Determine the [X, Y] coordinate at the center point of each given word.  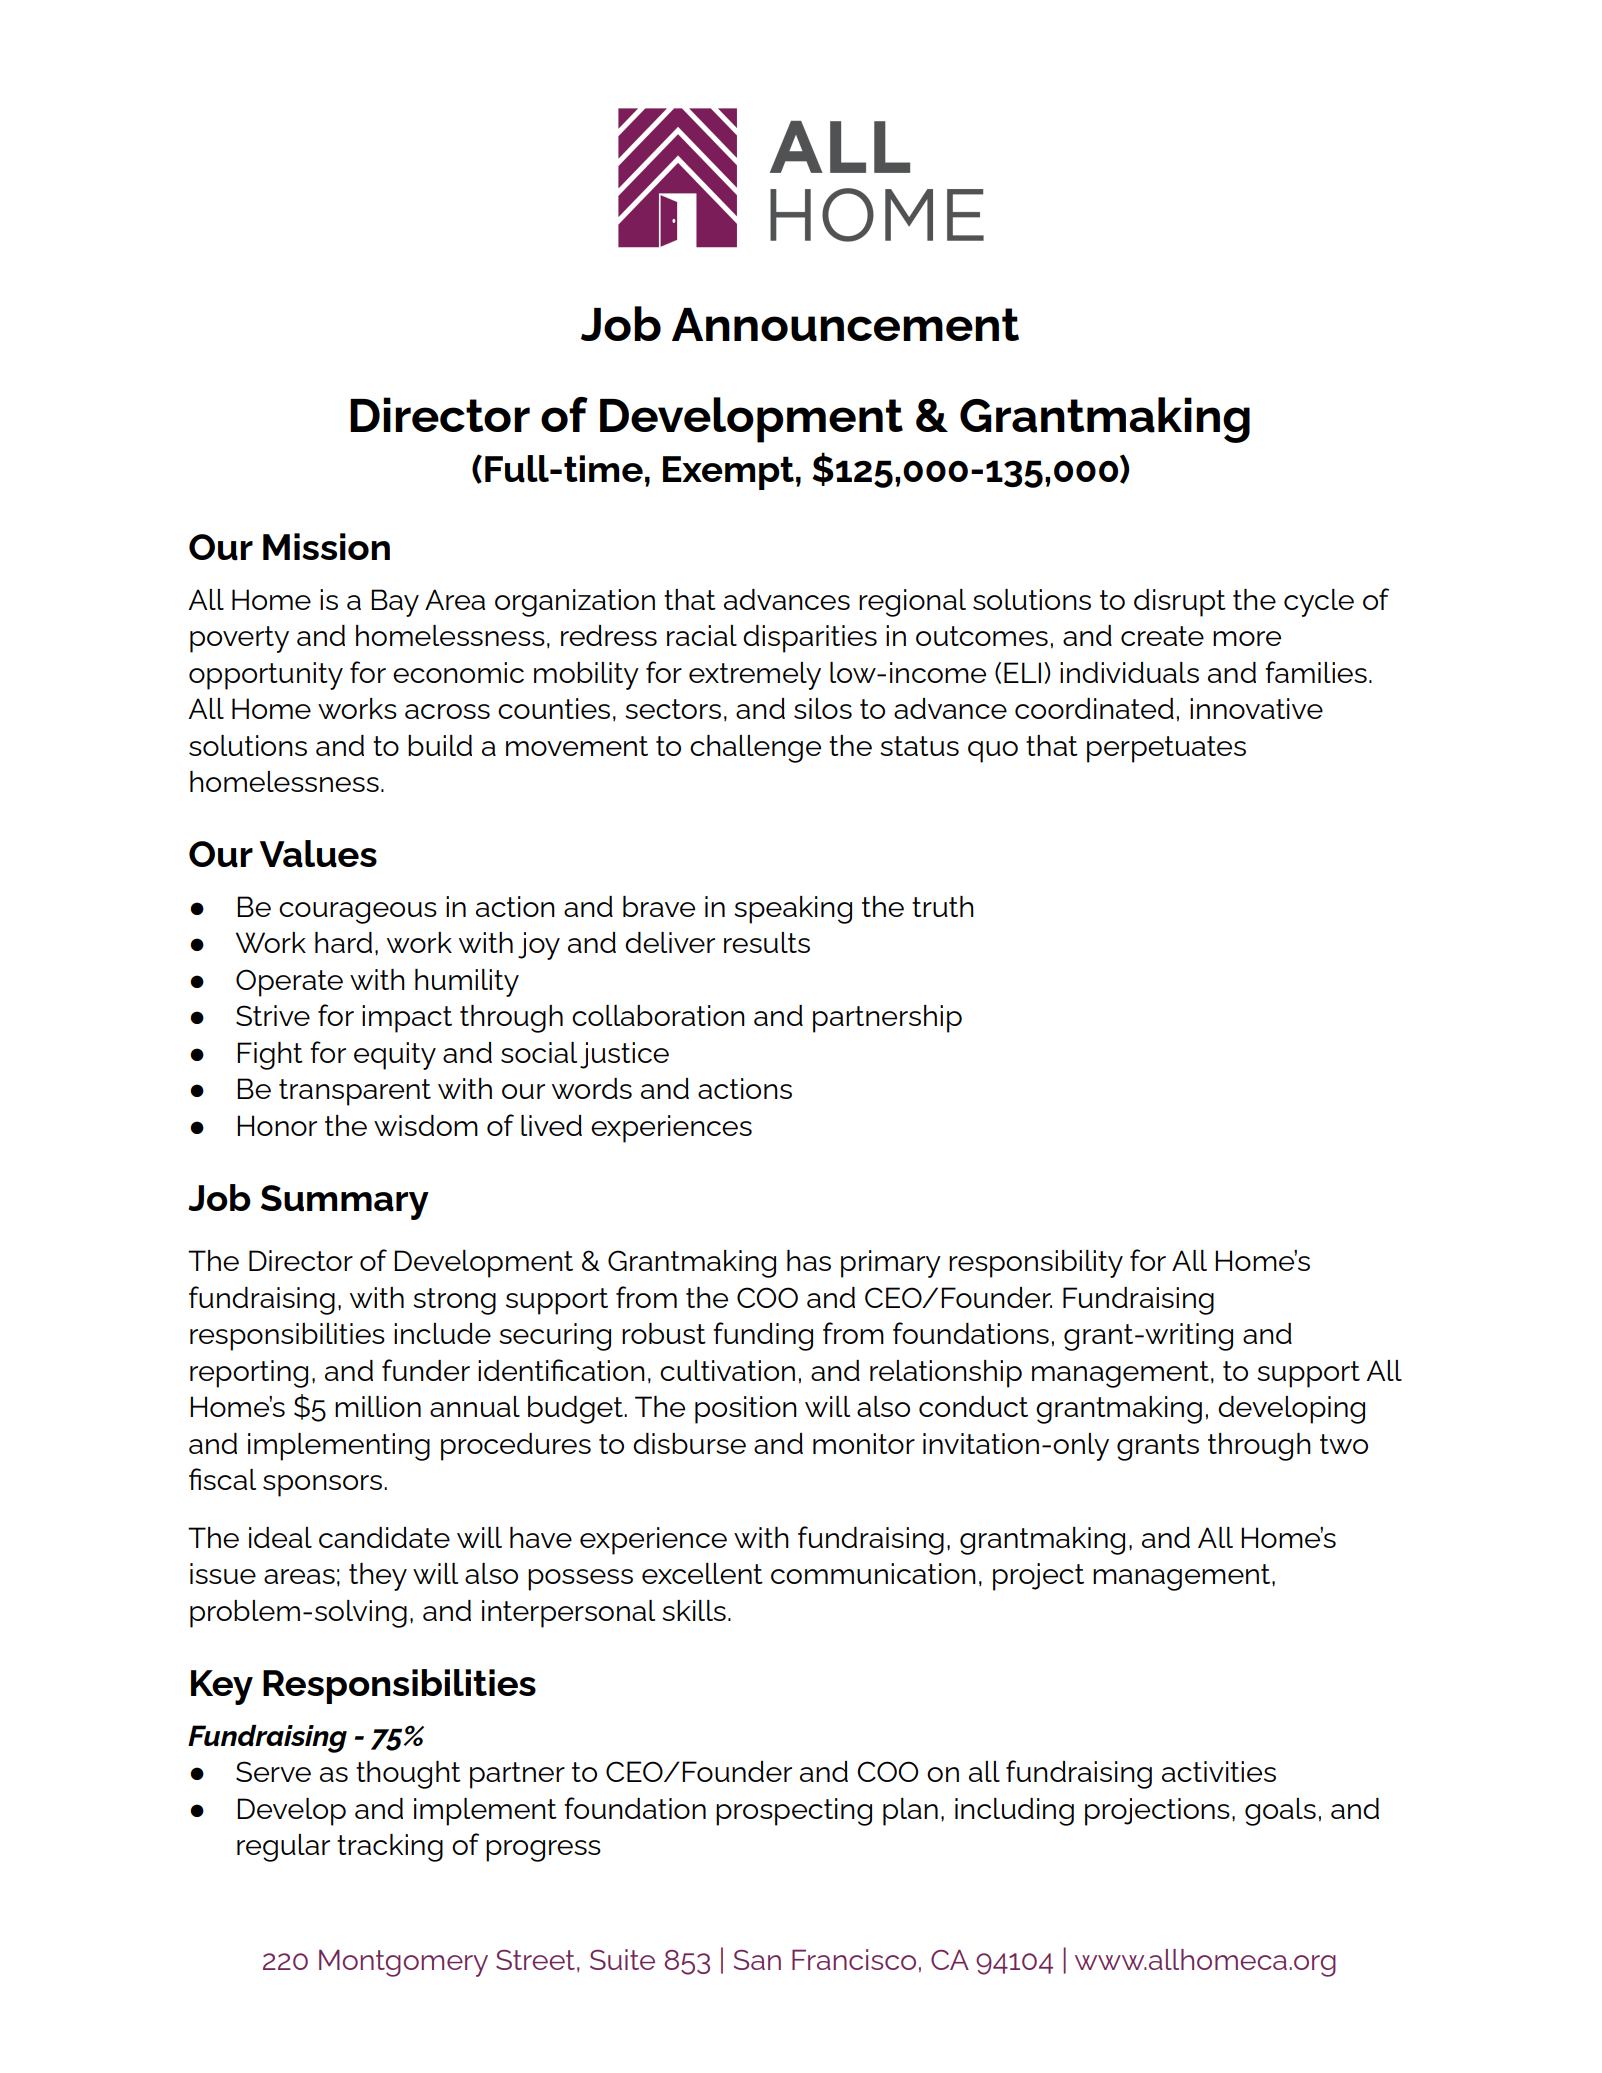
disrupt [1180, 603]
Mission [326, 546]
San [757, 1960]
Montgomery [403, 1963]
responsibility [1036, 1264]
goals [1280, 1812]
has [809, 1260]
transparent [355, 1092]
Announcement [845, 325]
